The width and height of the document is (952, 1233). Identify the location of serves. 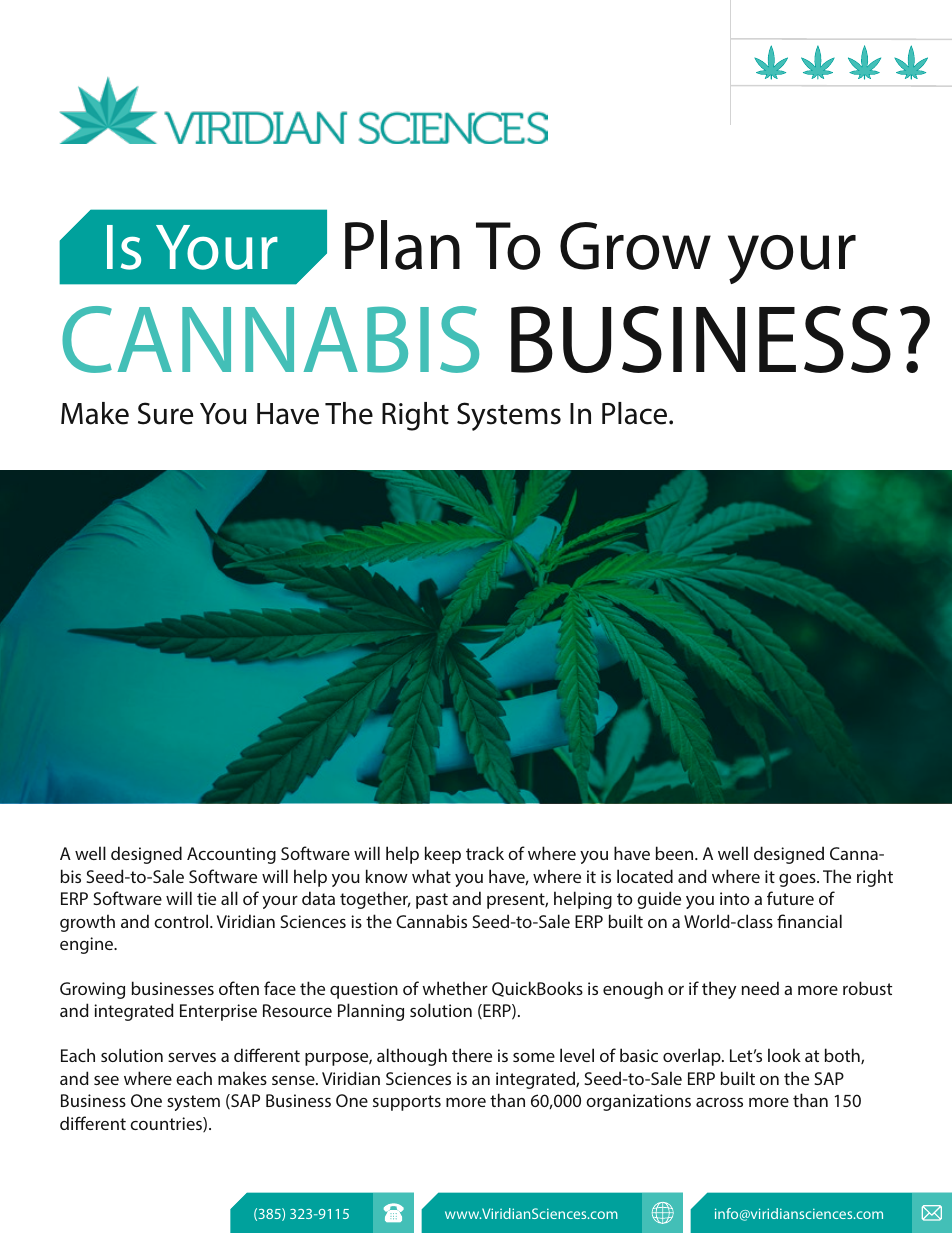
(192, 1057).
